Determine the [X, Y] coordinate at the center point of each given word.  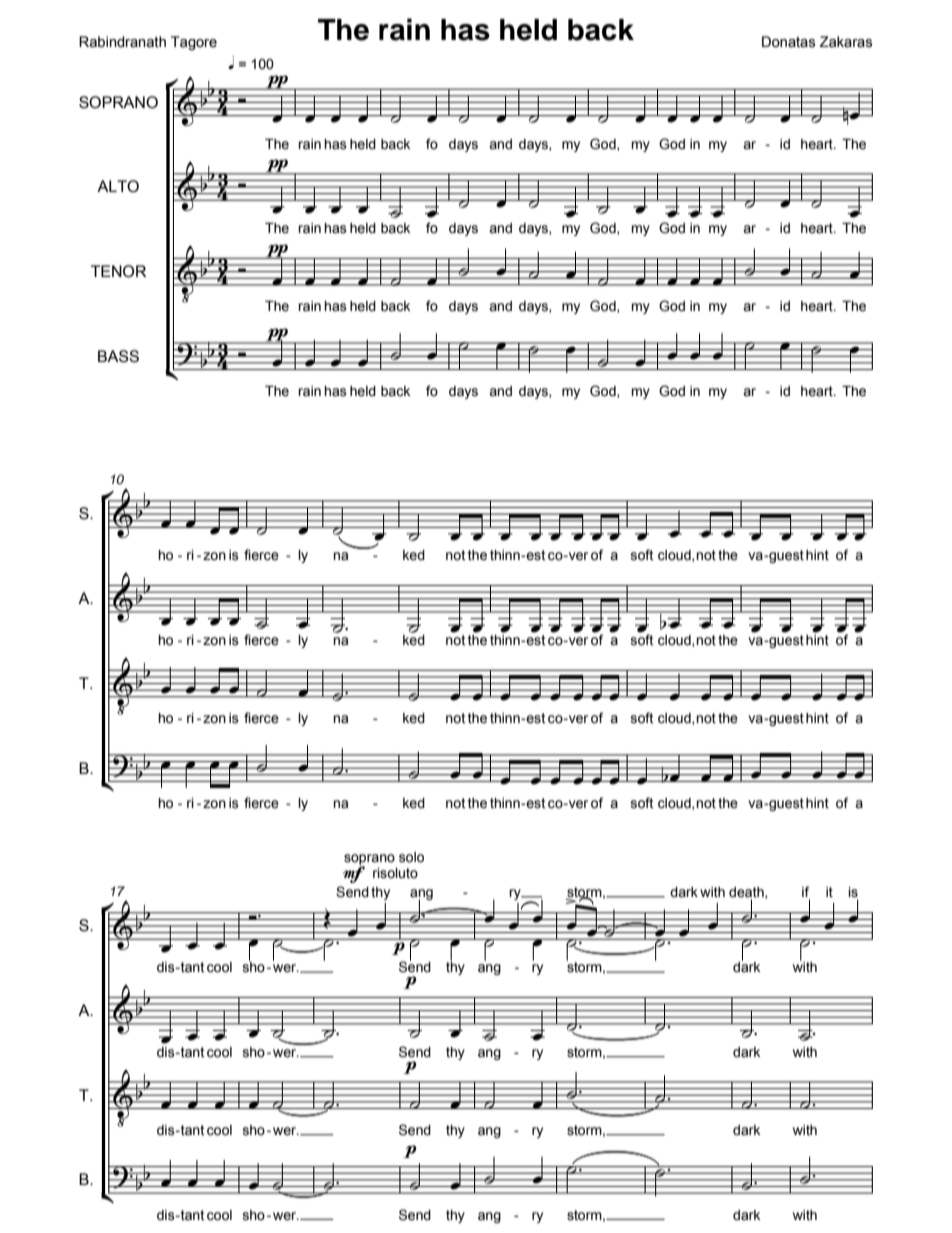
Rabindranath [122, 42]
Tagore [194, 43]
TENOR [118, 271]
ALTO [118, 186]
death [747, 893]
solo [411, 857]
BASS [118, 356]
